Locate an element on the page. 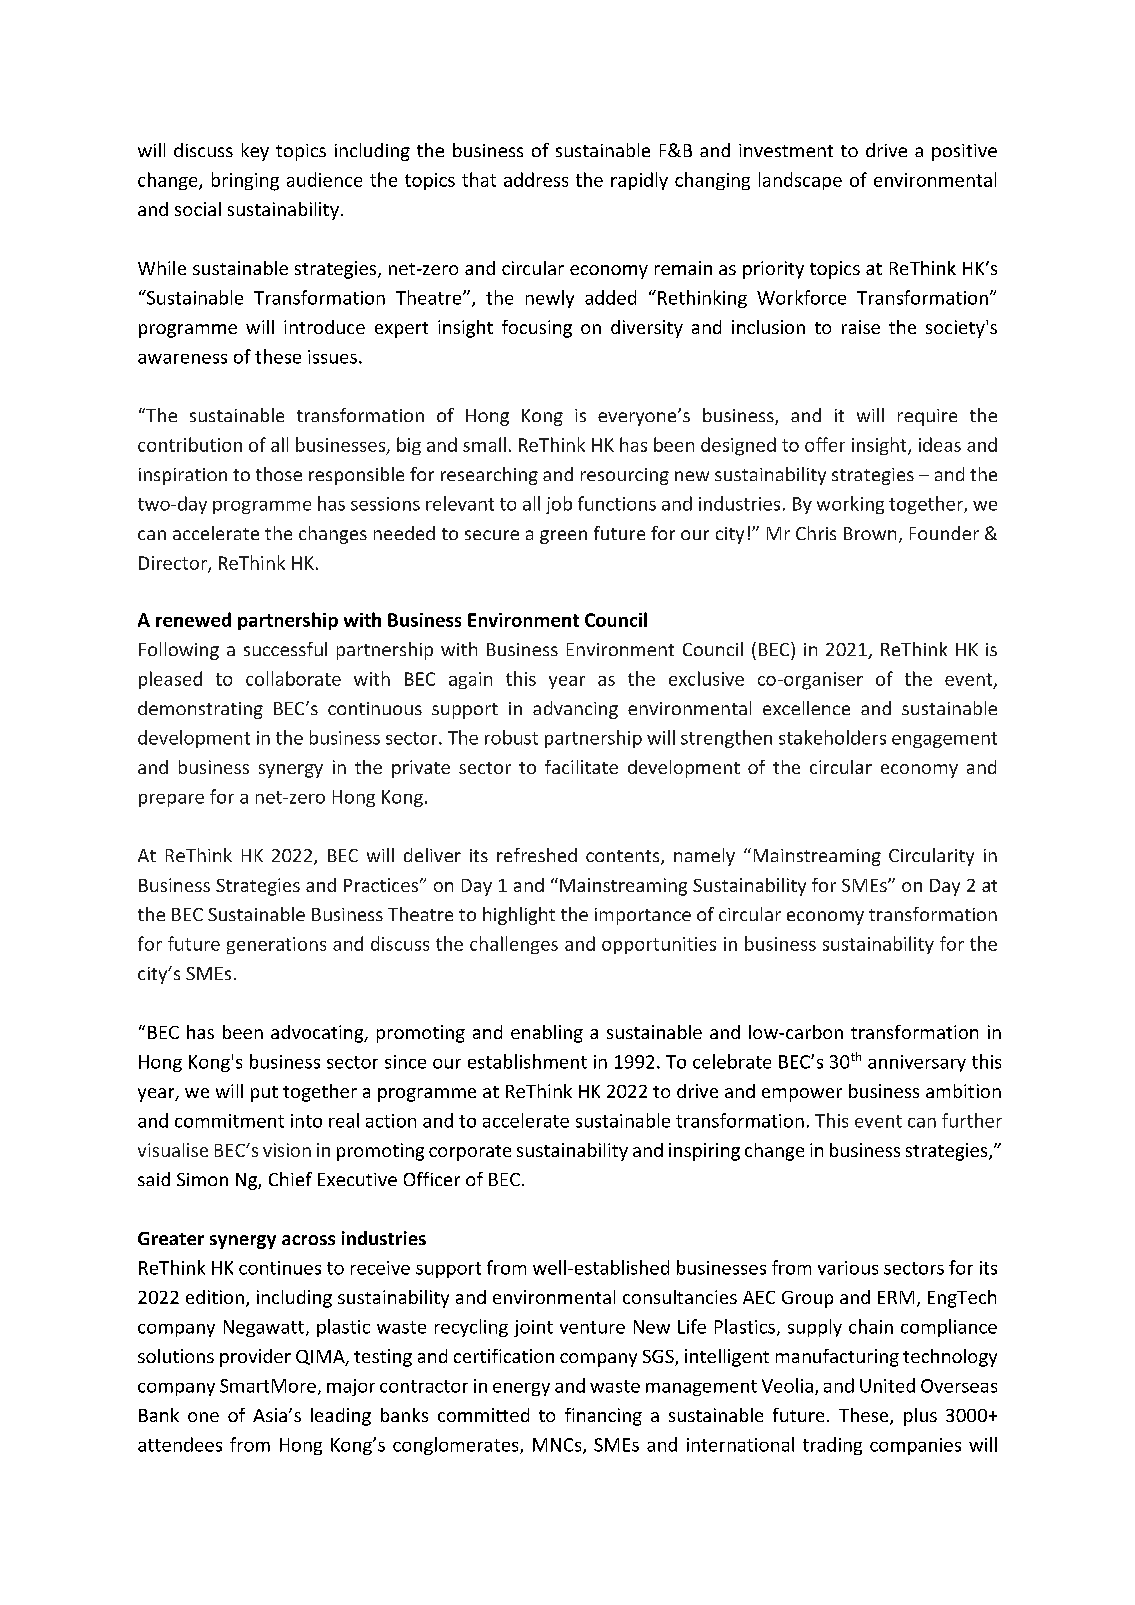 This document has height=1605, width=1135. green is located at coordinates (563, 537).
